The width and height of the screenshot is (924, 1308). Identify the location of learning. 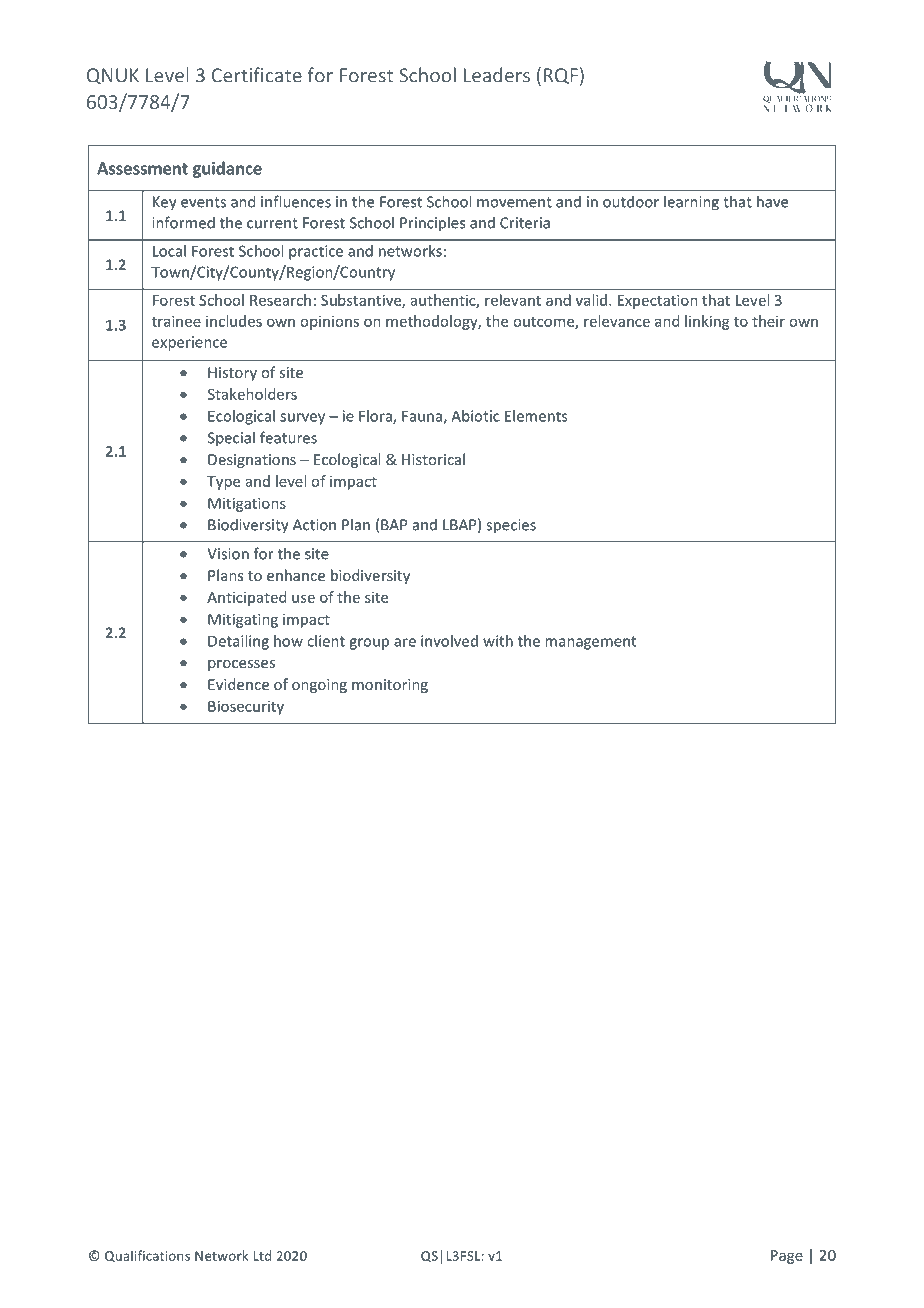
(691, 203).
